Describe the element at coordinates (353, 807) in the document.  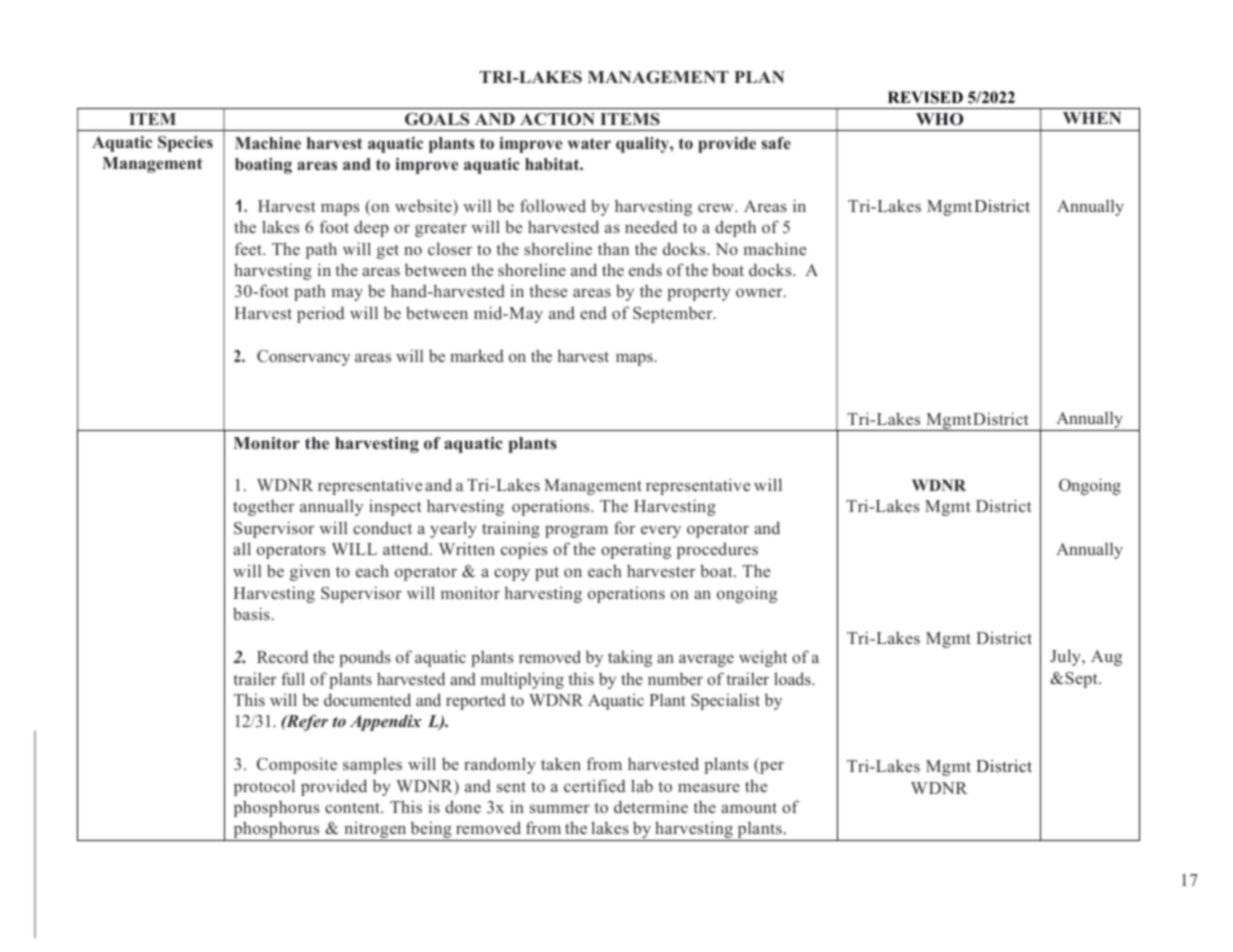
I see `content` at that location.
